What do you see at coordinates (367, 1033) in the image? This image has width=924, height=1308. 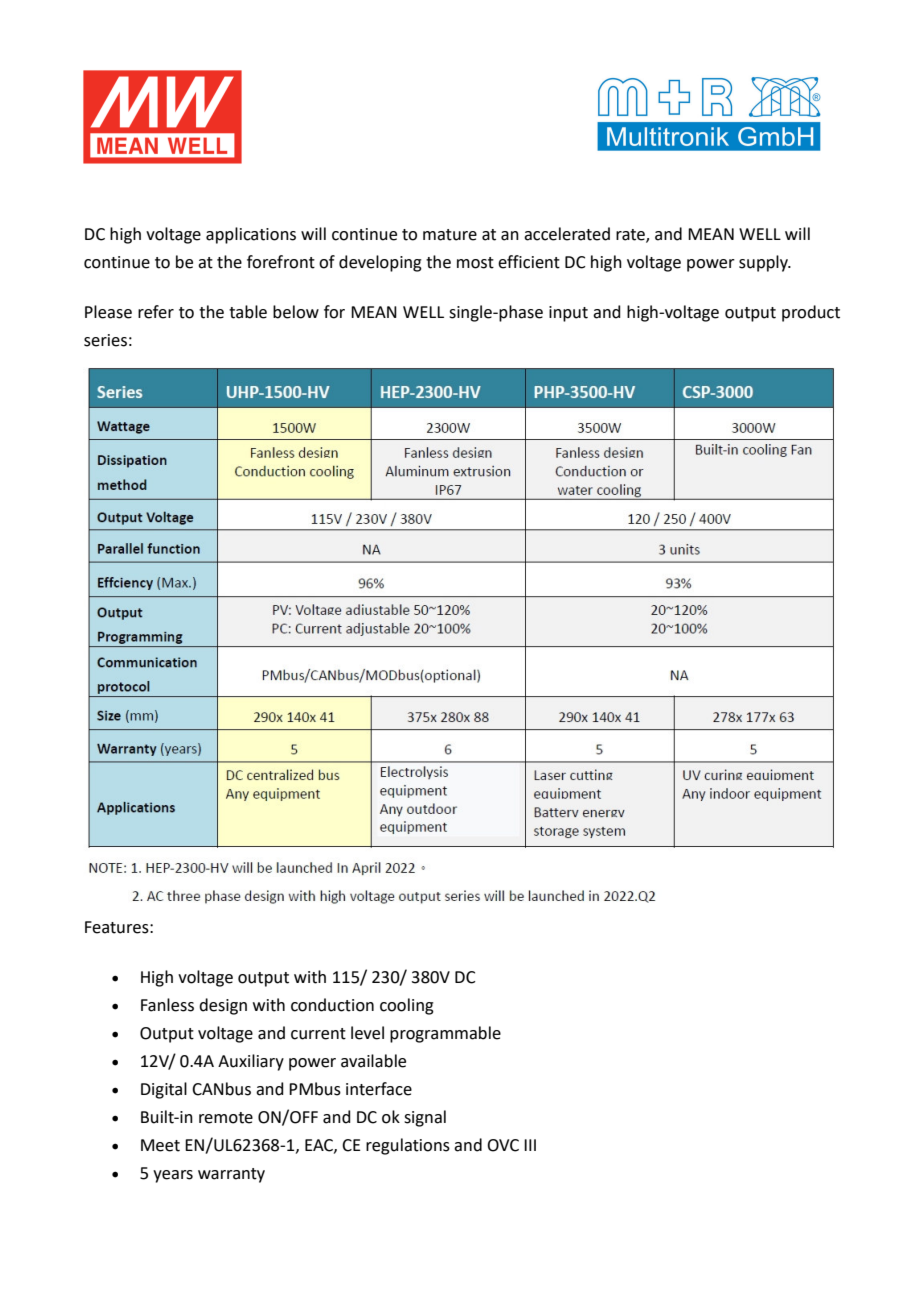 I see `level` at bounding box center [367, 1033].
